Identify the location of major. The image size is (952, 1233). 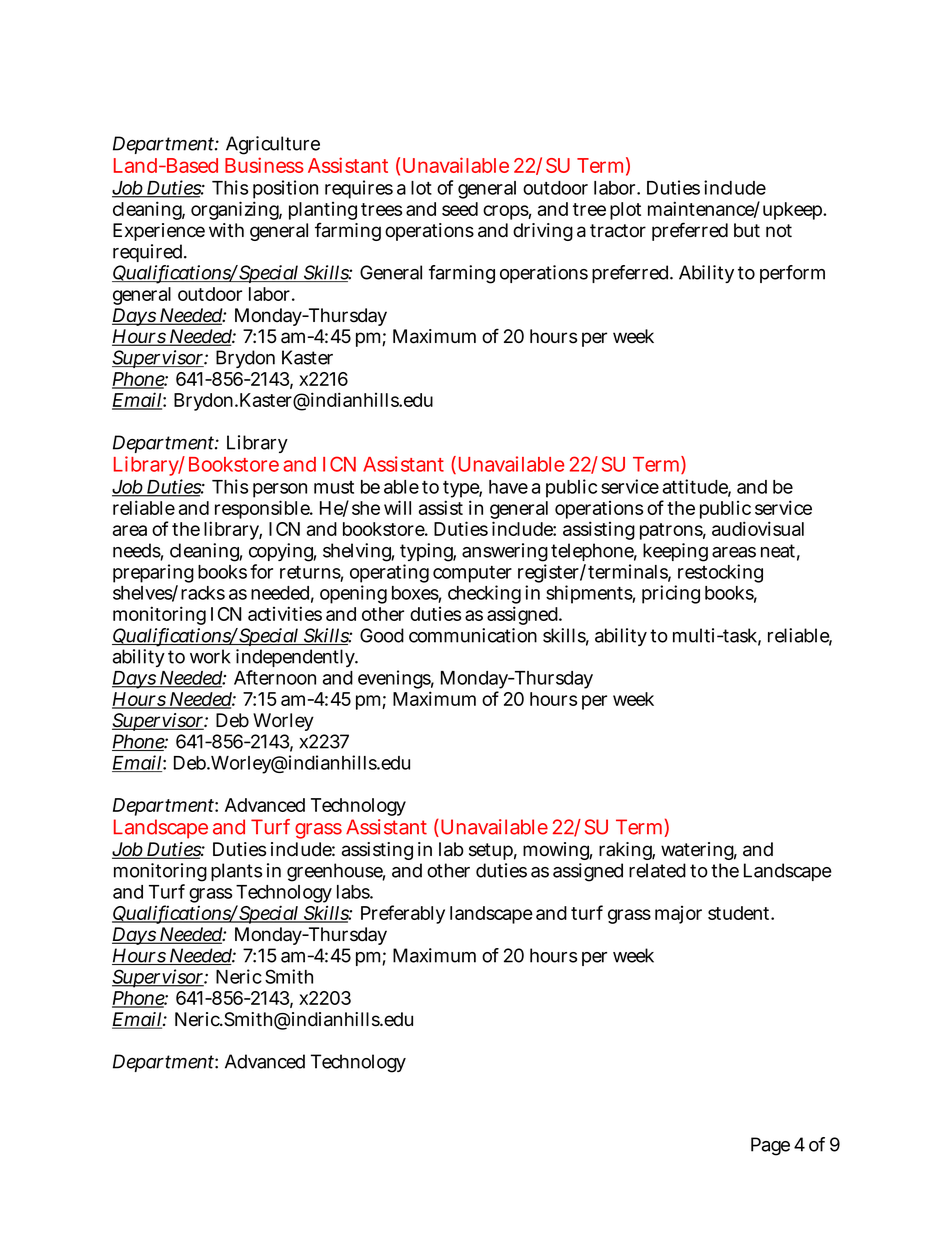
(678, 915).
